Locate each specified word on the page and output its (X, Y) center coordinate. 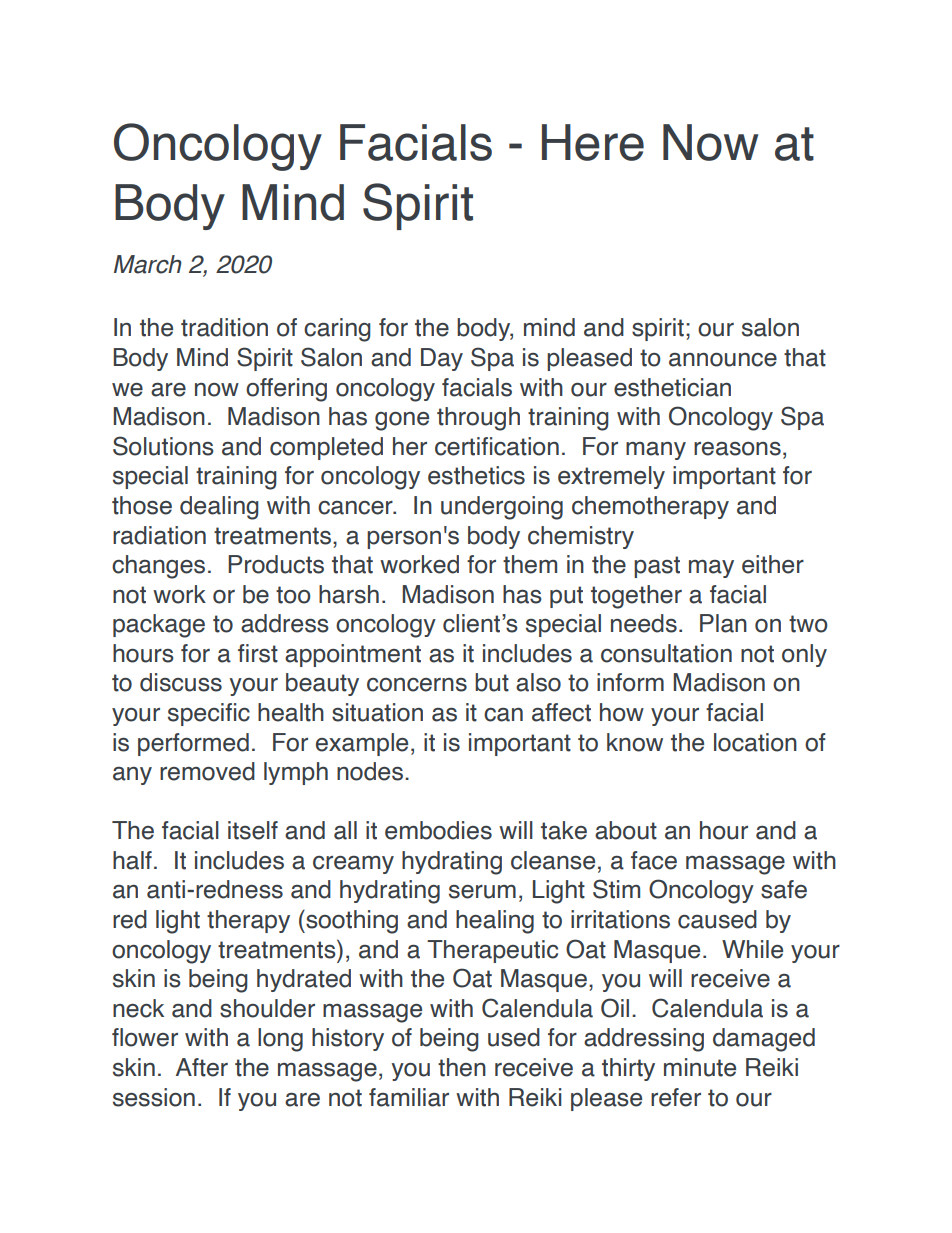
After (202, 1067)
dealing (219, 508)
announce (723, 360)
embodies (438, 830)
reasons (737, 449)
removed (207, 771)
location (755, 742)
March (148, 264)
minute (700, 1067)
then (462, 1067)
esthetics (476, 475)
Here (593, 142)
